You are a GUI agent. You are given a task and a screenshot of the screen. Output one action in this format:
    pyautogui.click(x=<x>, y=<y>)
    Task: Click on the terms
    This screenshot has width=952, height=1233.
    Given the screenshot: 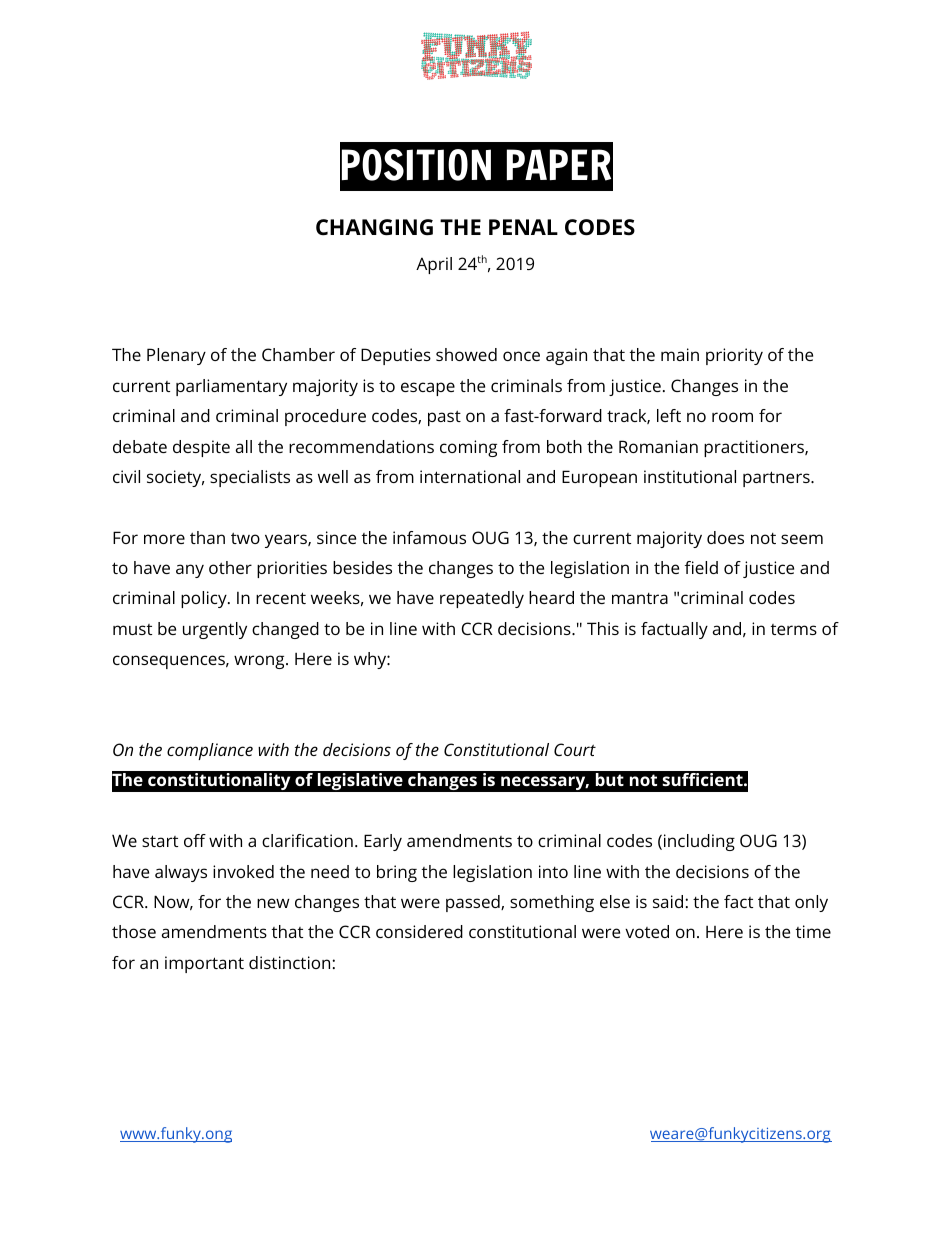 What is the action you would take?
    pyautogui.click(x=794, y=629)
